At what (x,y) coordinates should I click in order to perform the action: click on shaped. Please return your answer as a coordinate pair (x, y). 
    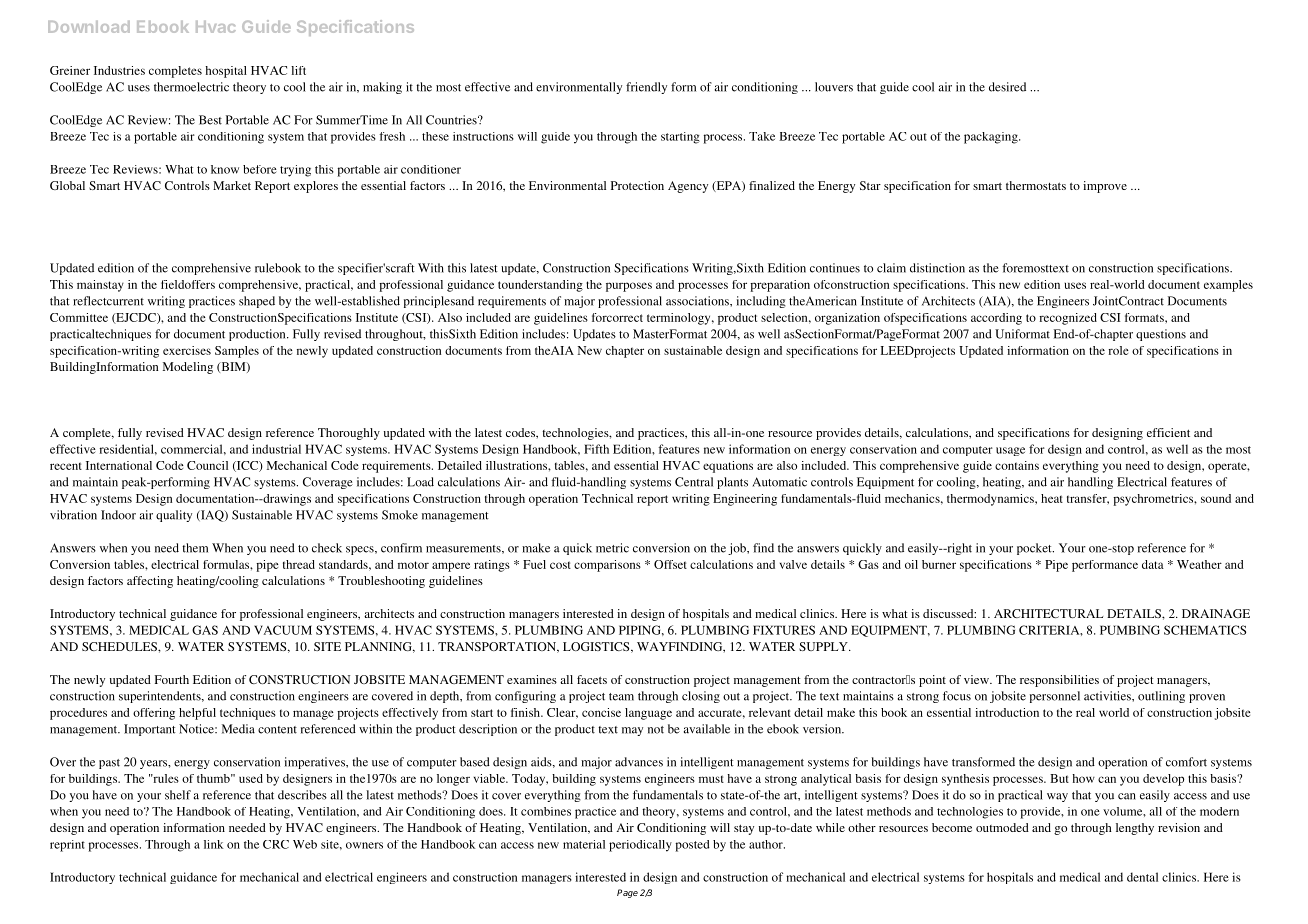
    Looking at the image, I should click on (257, 302).
